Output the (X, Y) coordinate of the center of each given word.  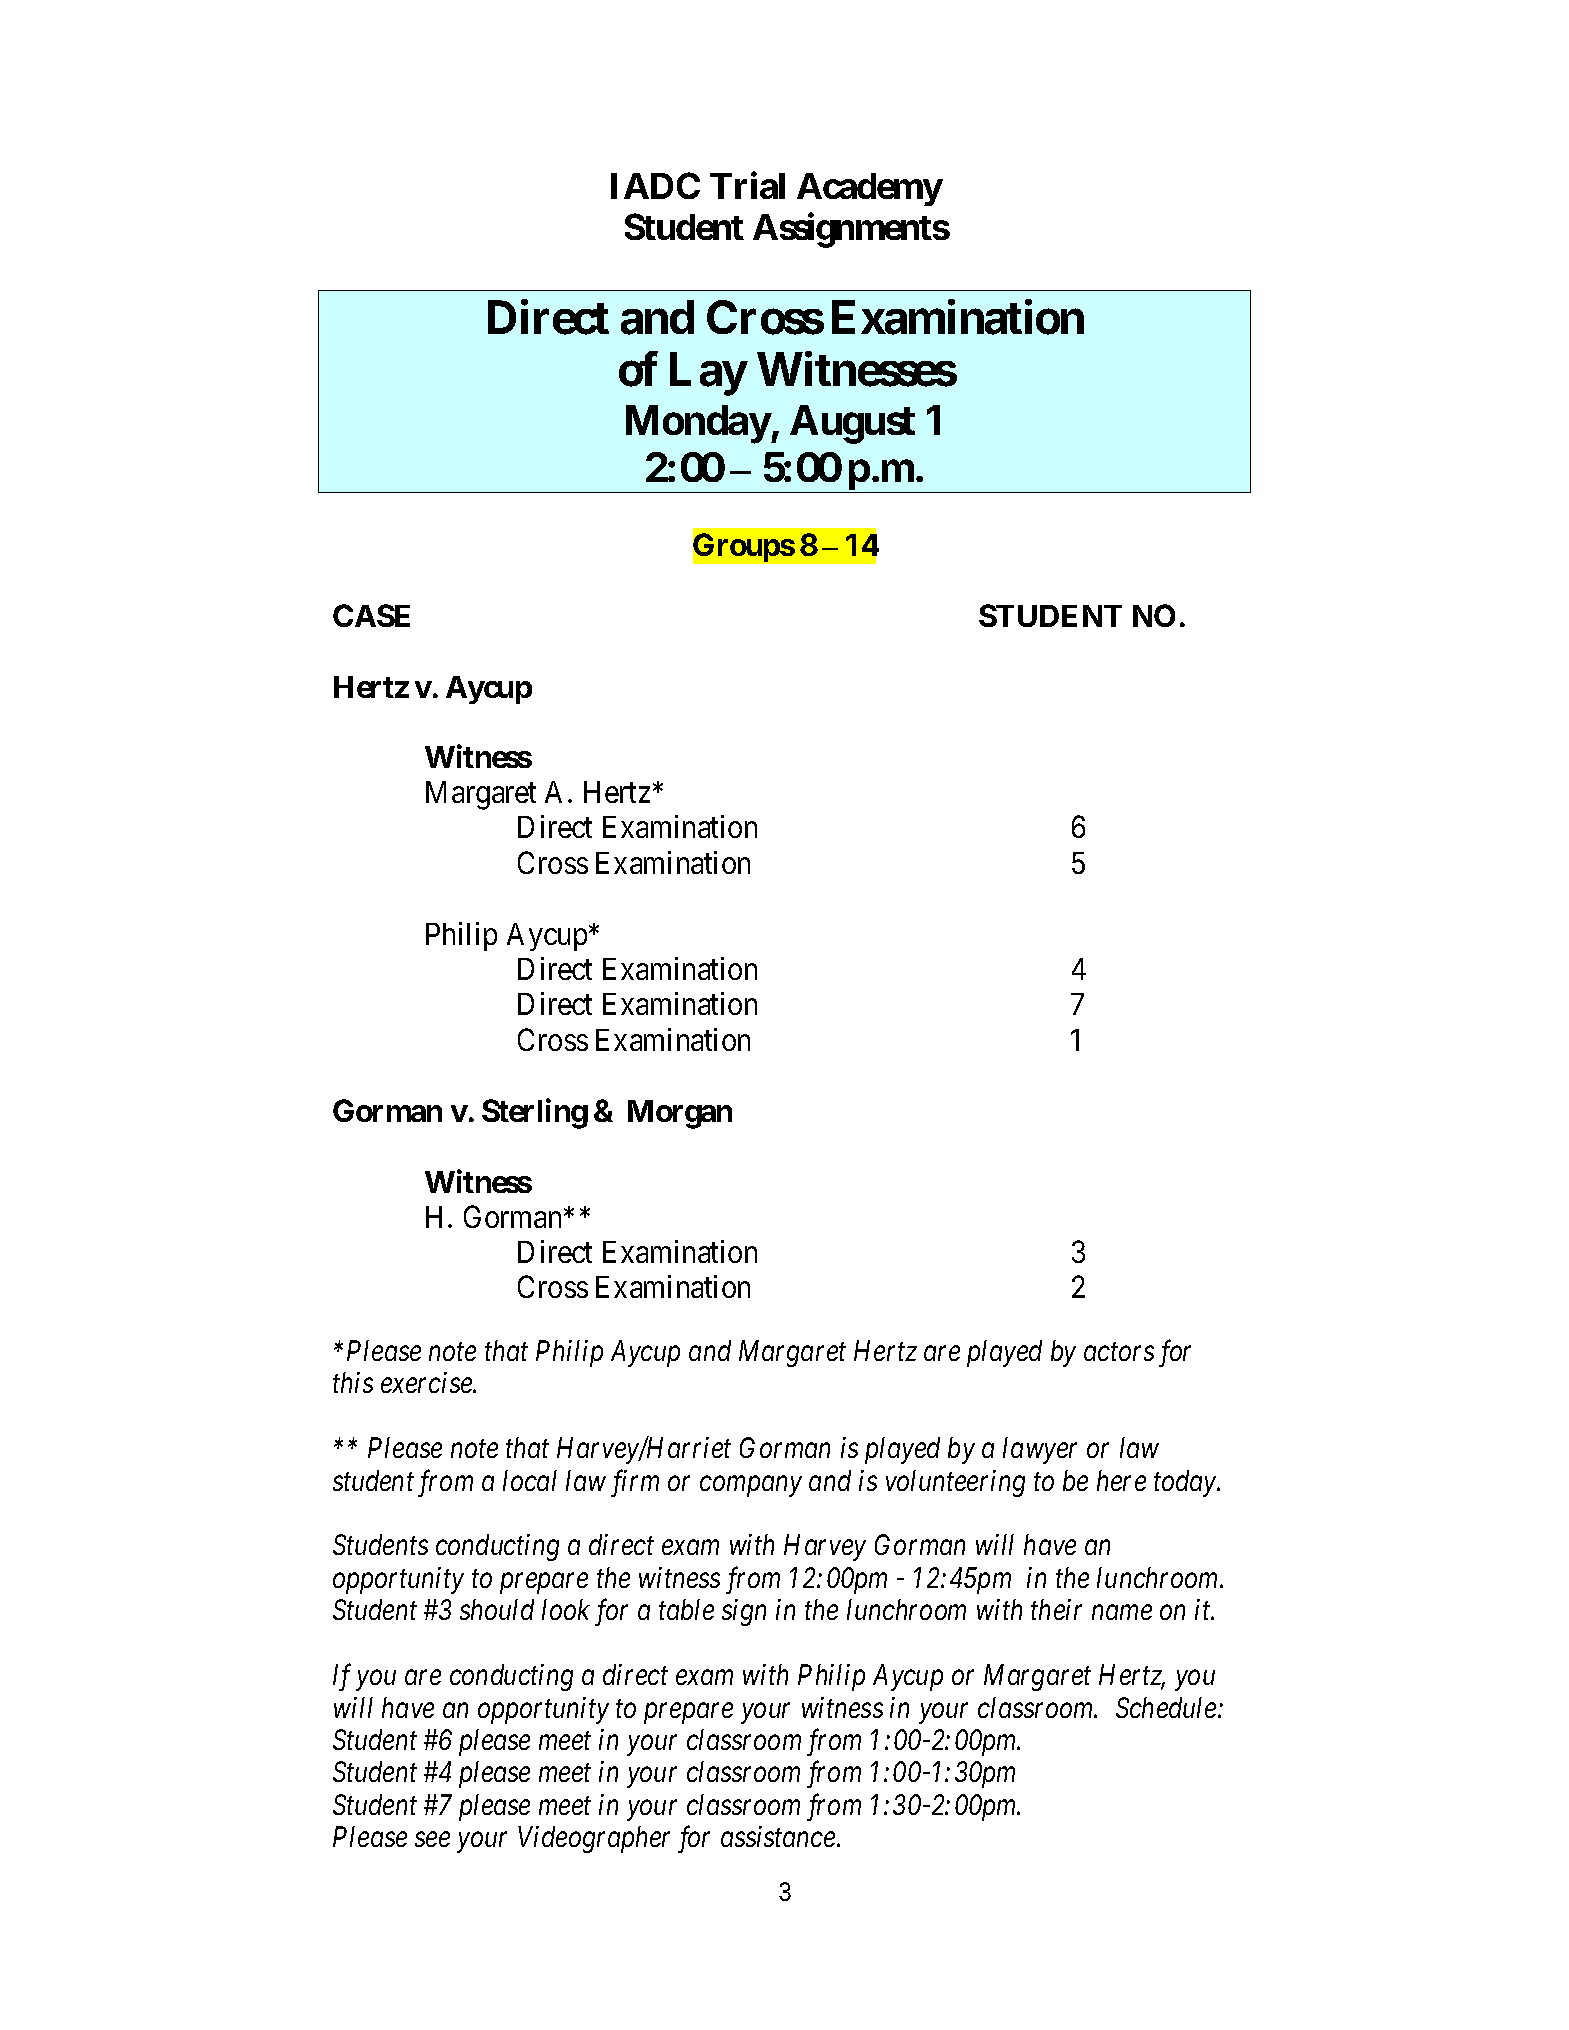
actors (1119, 1352)
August (852, 424)
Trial (747, 185)
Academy (869, 189)
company (751, 1486)
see (432, 1840)
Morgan (680, 1114)
